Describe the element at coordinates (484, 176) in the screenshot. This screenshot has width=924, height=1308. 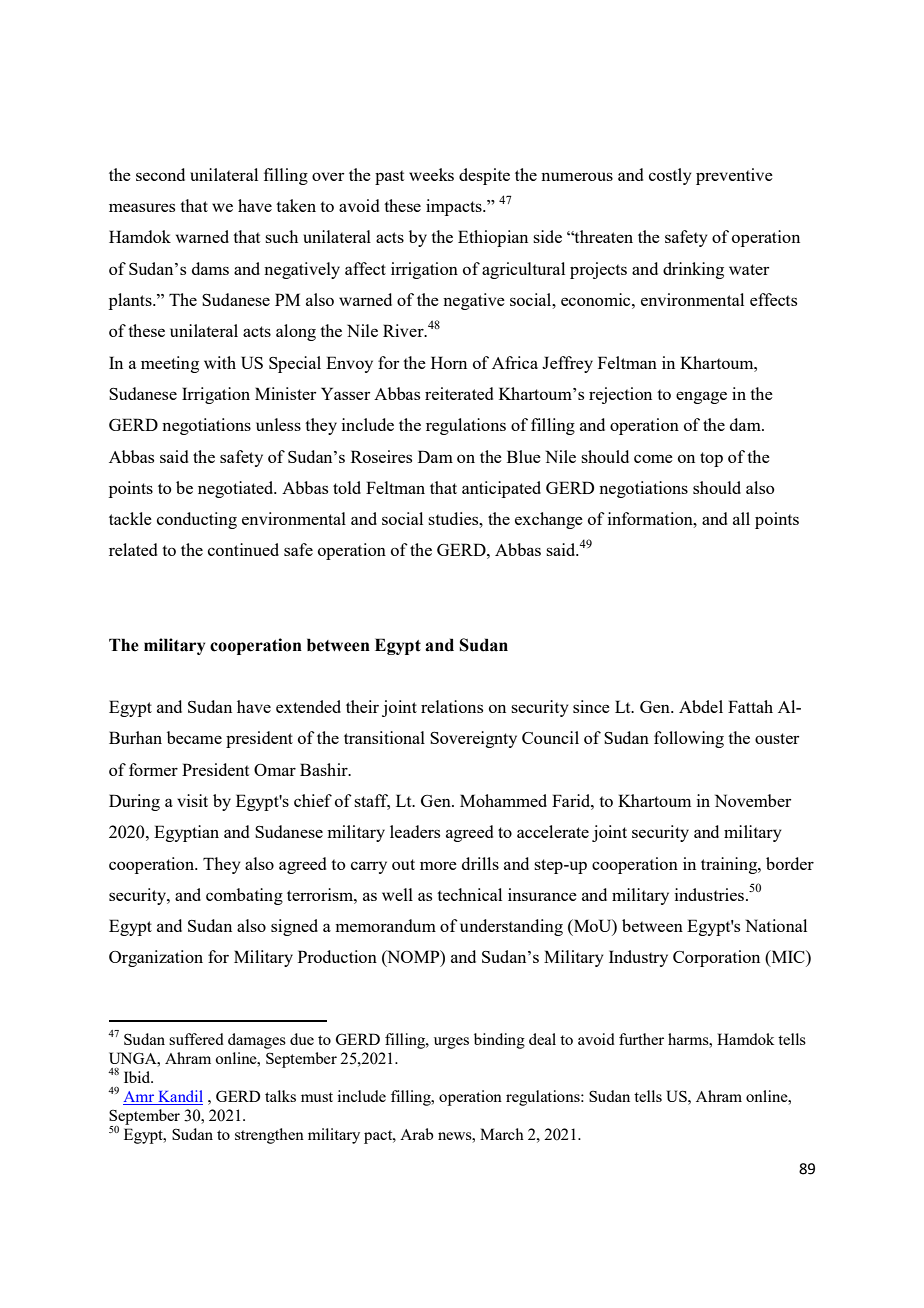
I see `despite` at that location.
